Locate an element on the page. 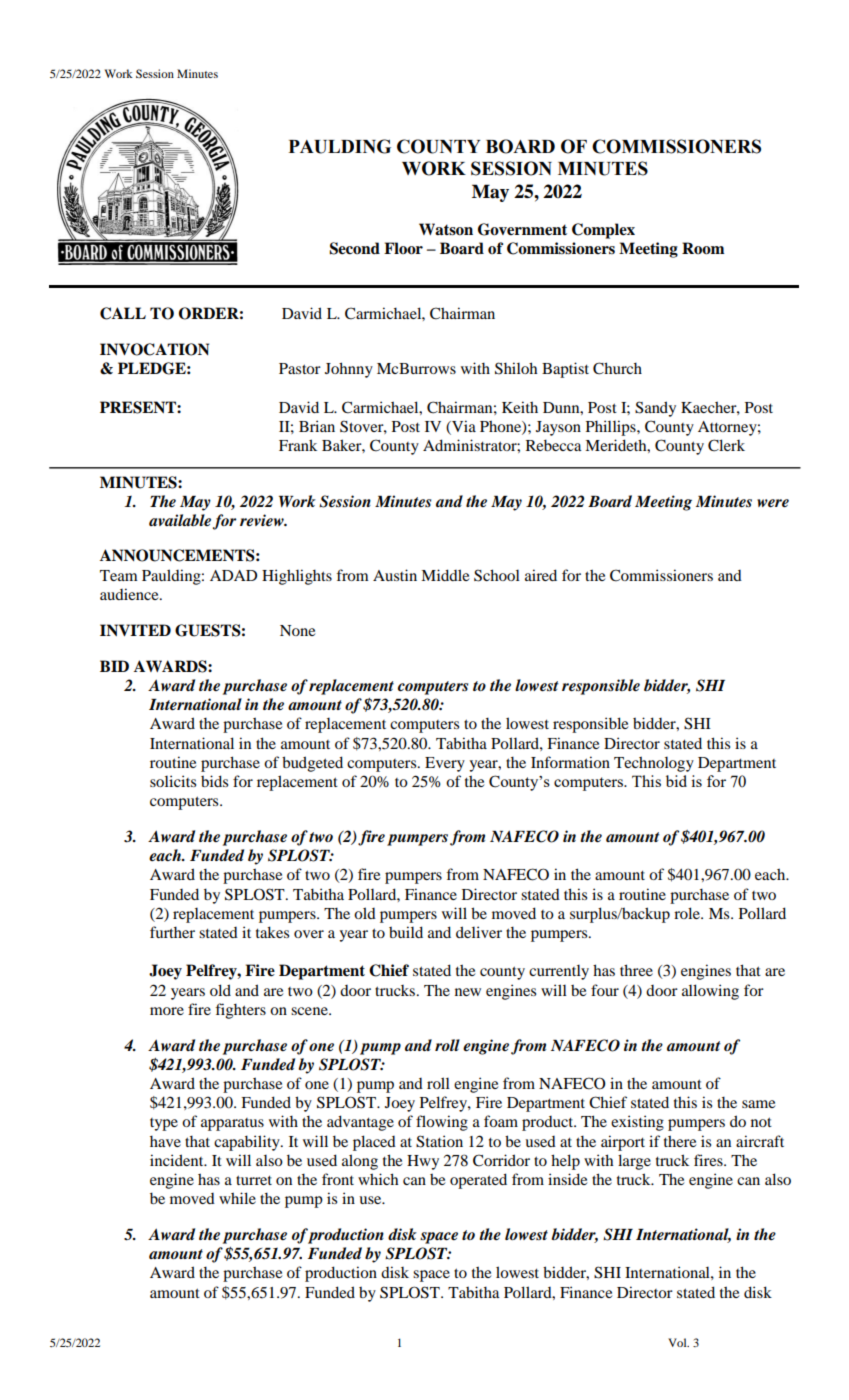  while is located at coordinates (237, 1198).
